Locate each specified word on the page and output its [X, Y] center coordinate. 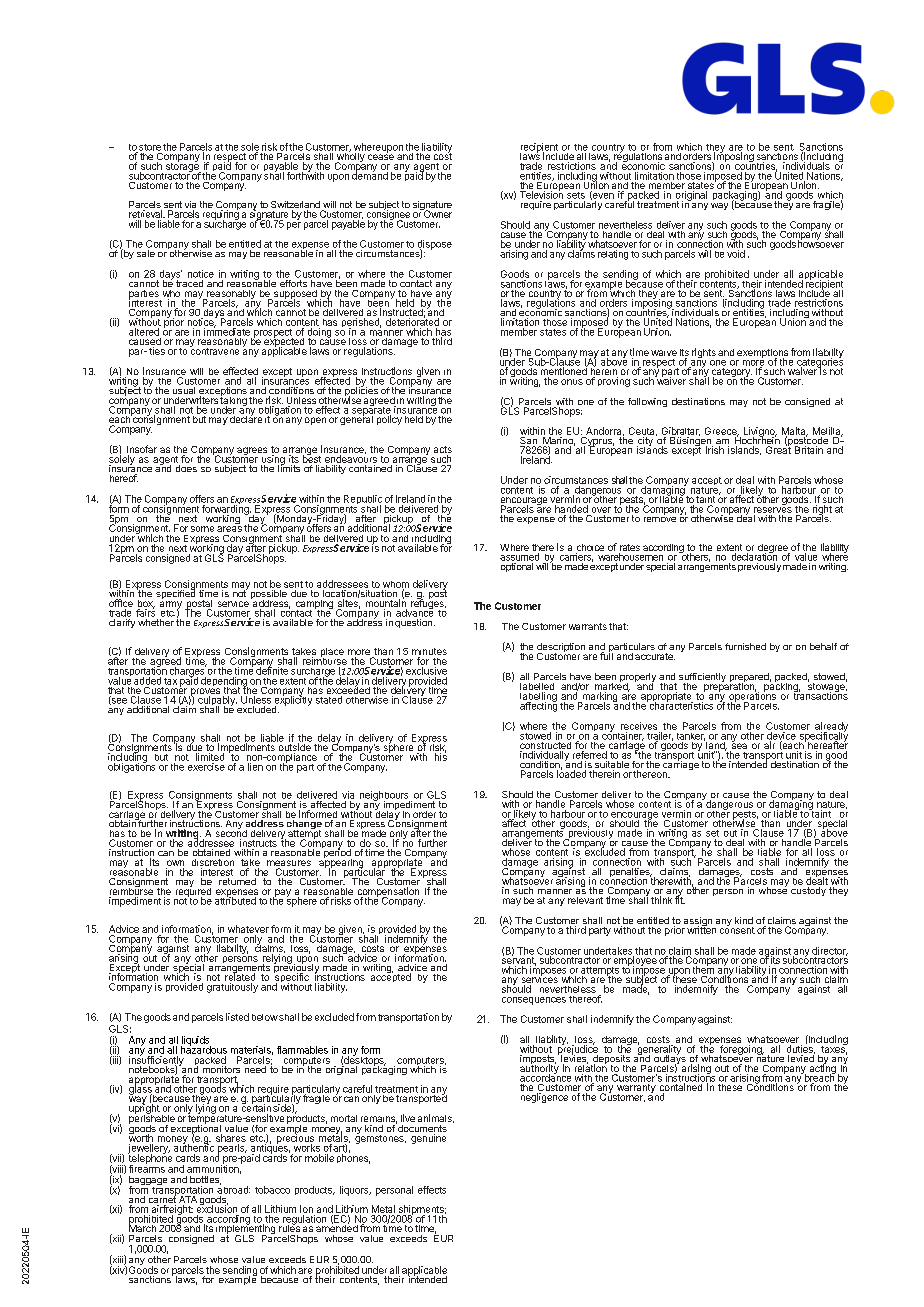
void [736, 254]
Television [541, 194]
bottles [205, 1180]
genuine [428, 1139]
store [149, 148]
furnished [745, 646]
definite [272, 670]
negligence [544, 1098]
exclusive [426, 671]
